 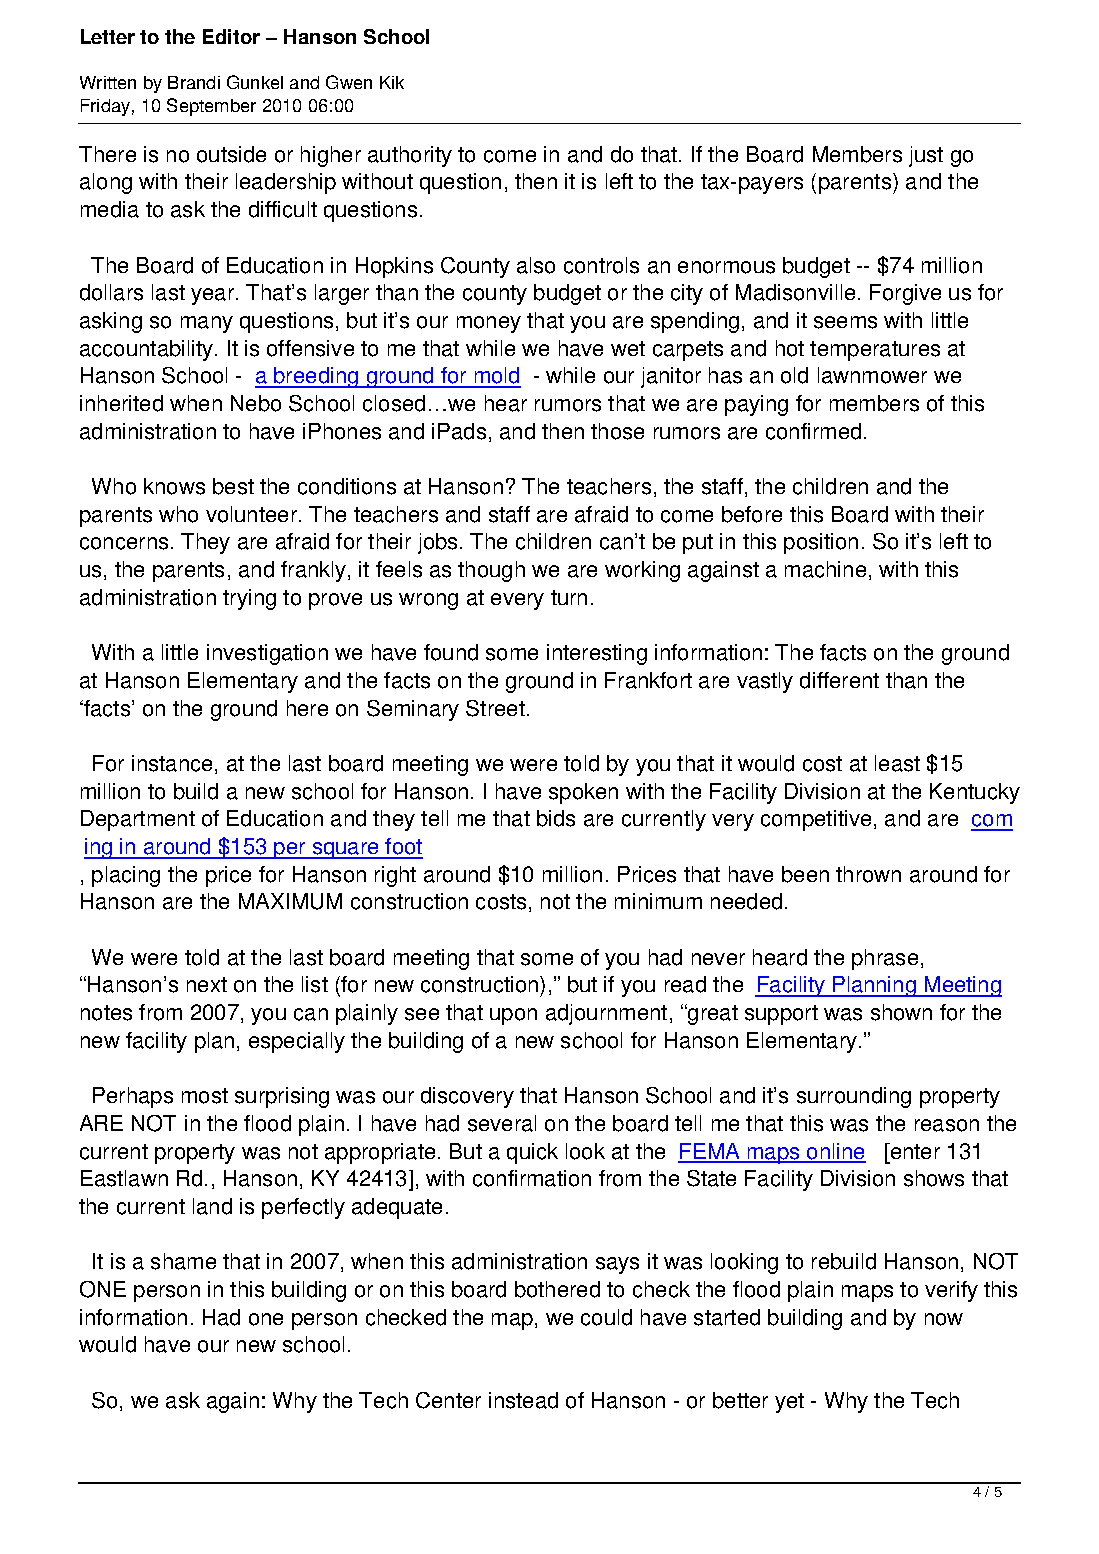 What do you see at coordinates (901, 1012) in the screenshot?
I see `shown` at bounding box center [901, 1012].
